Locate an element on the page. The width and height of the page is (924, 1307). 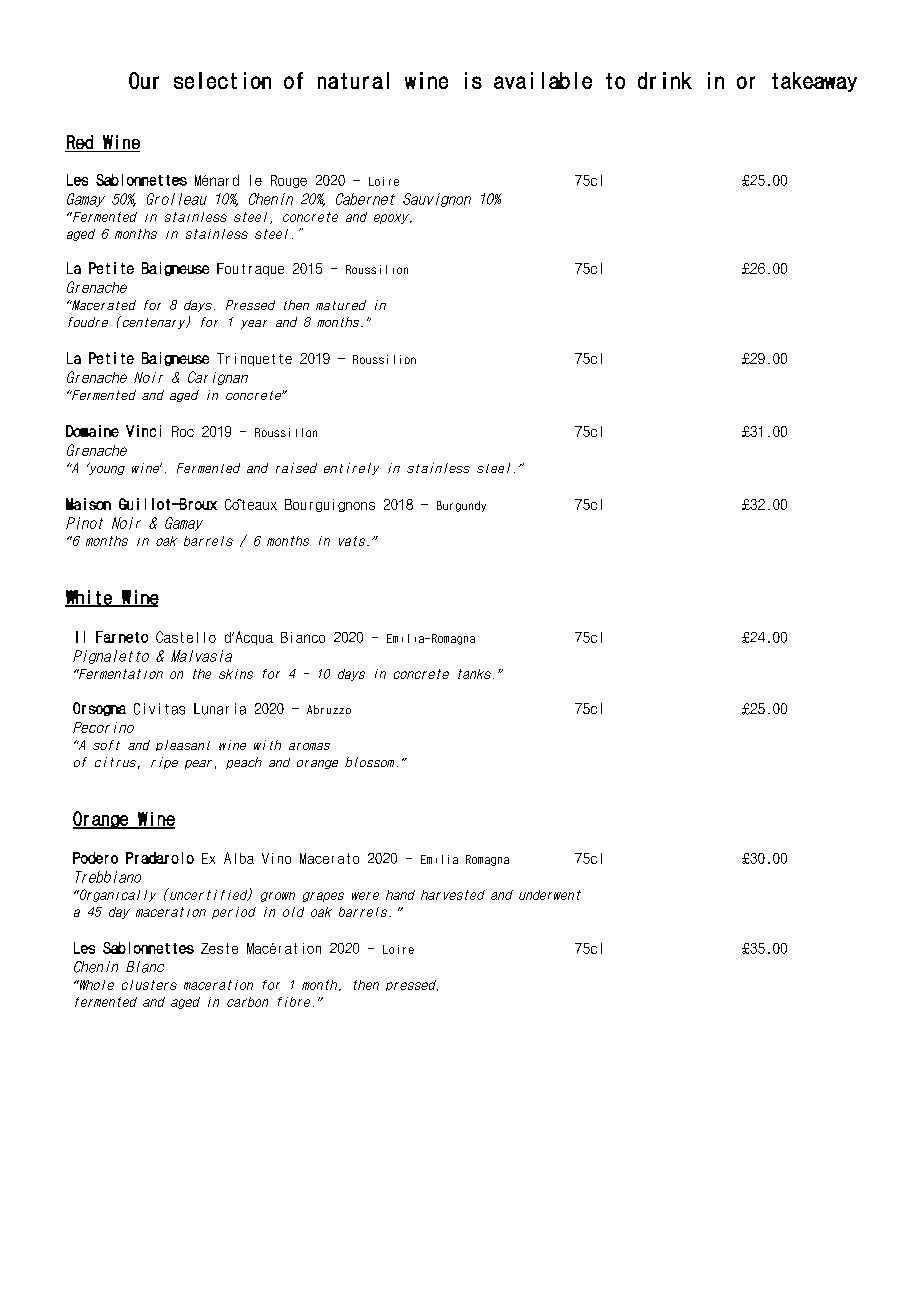
drink is located at coordinates (665, 80).
